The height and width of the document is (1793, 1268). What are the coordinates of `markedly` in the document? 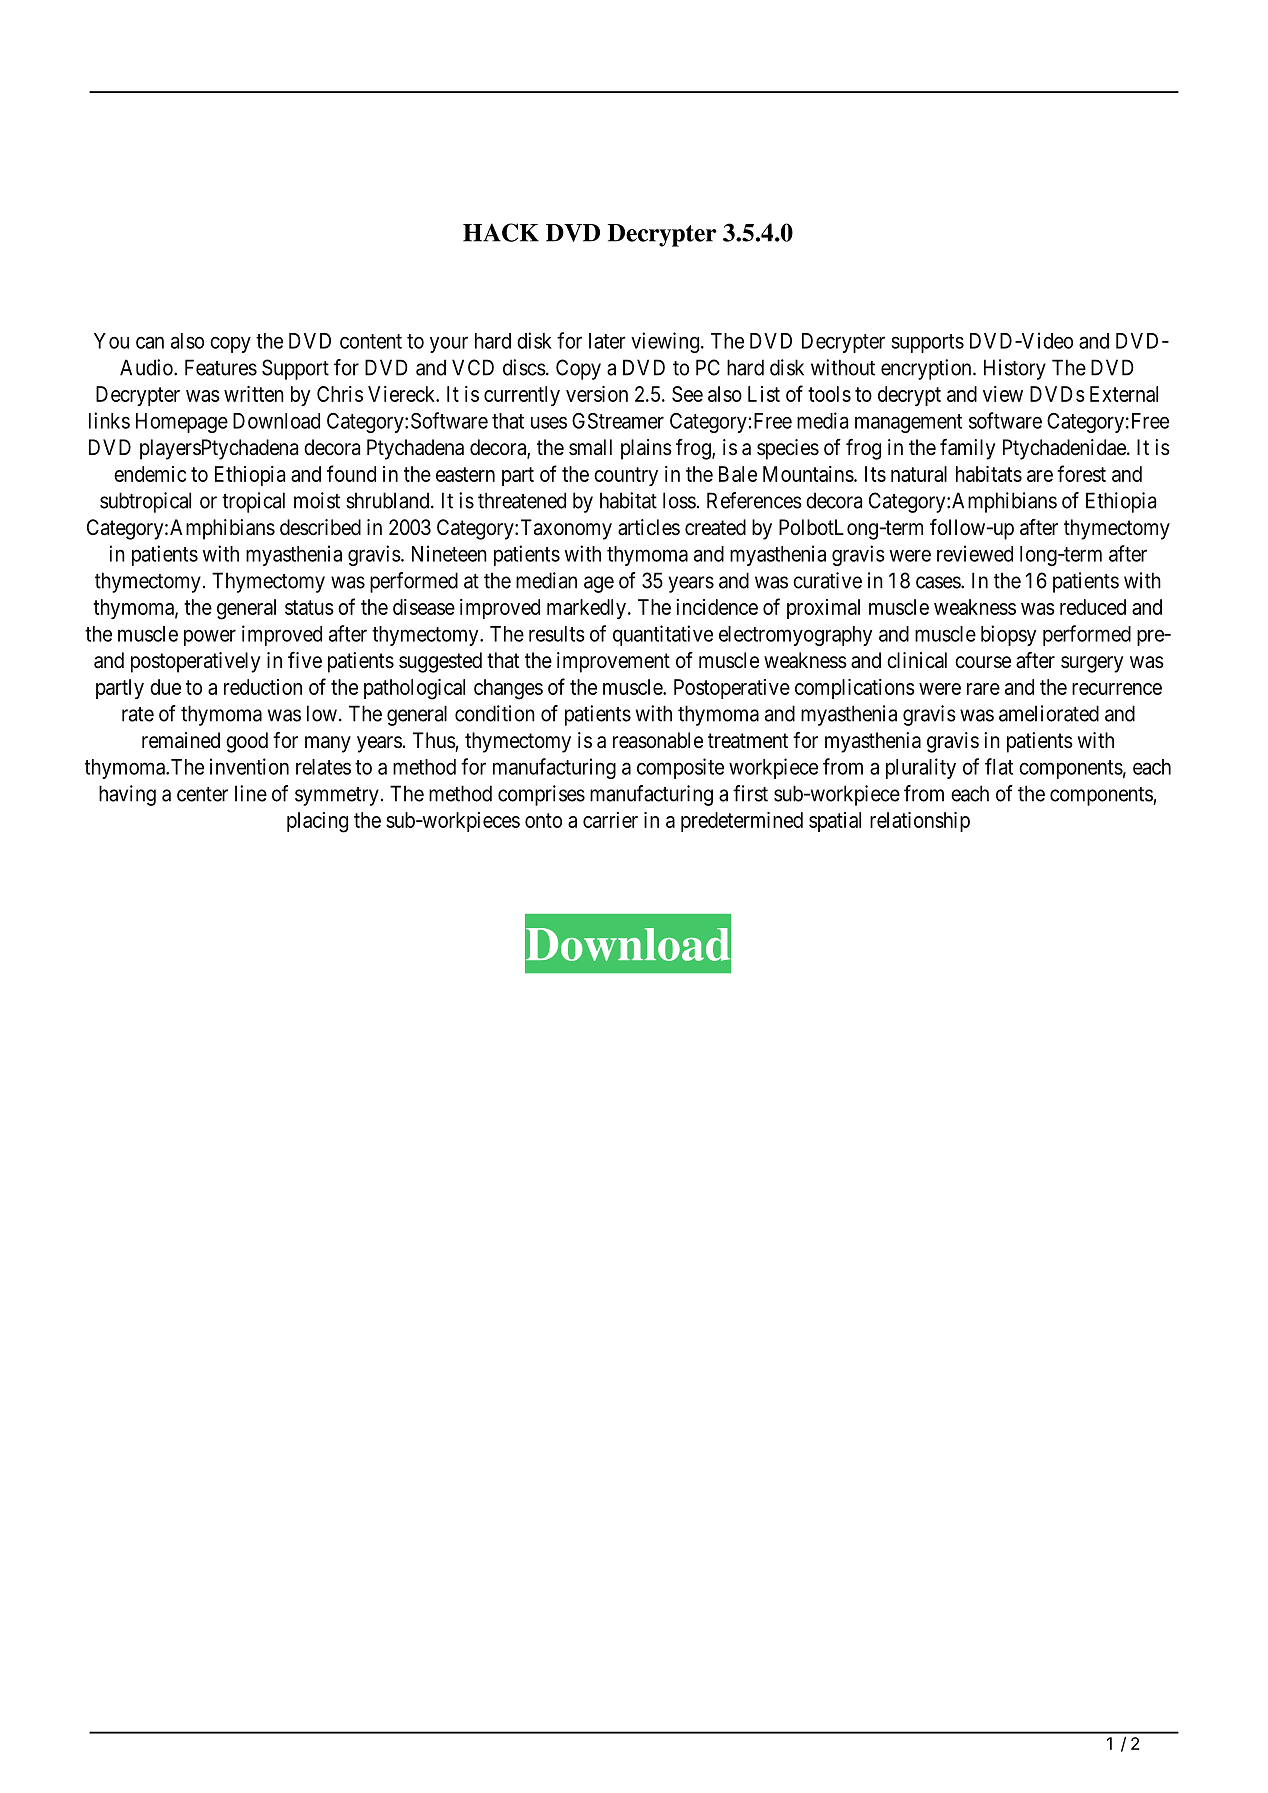 It's located at (586, 609).
